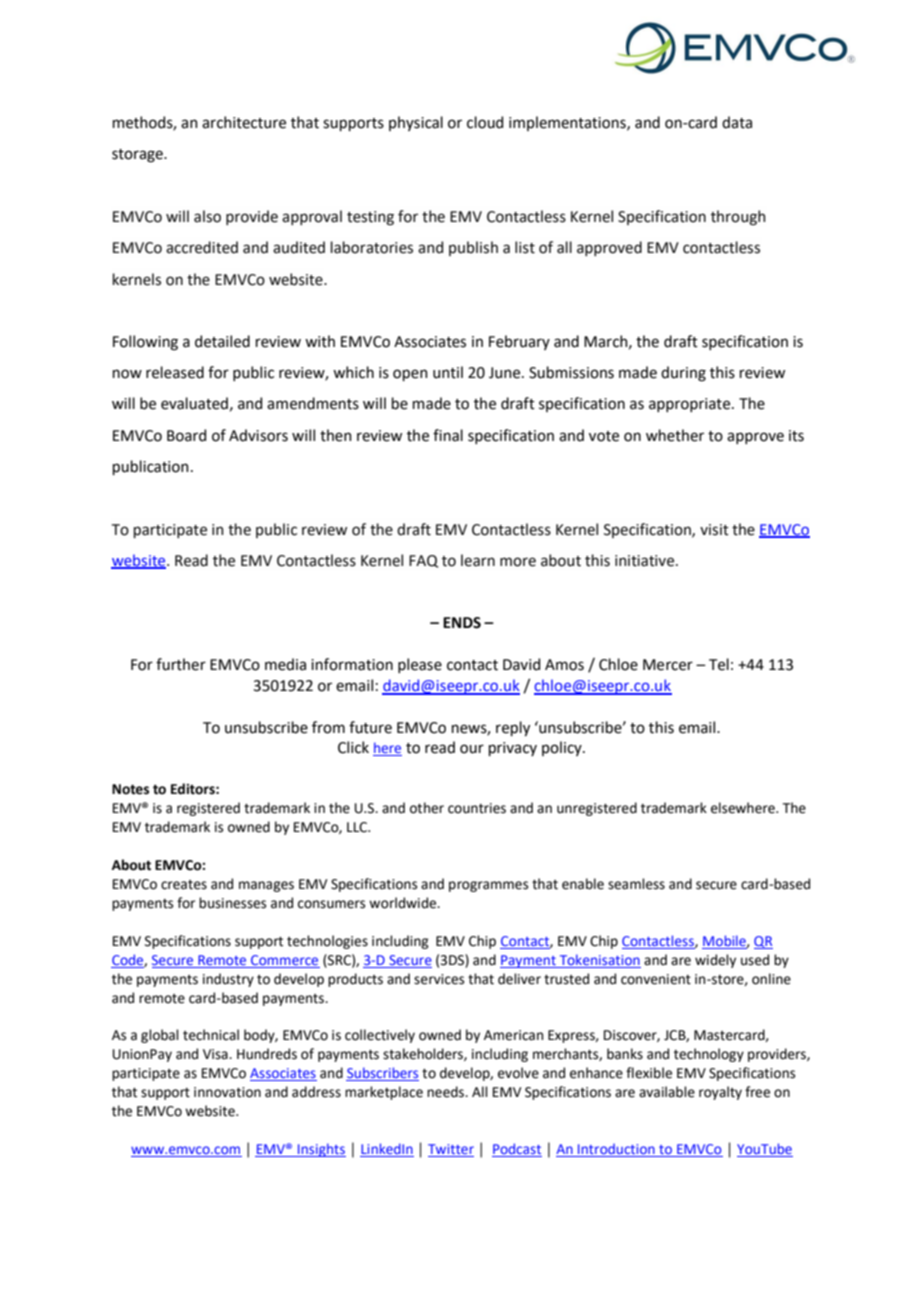 The width and height of the screenshot is (924, 1307). Describe the element at coordinates (675, 435) in the screenshot. I see `whether` at that location.
